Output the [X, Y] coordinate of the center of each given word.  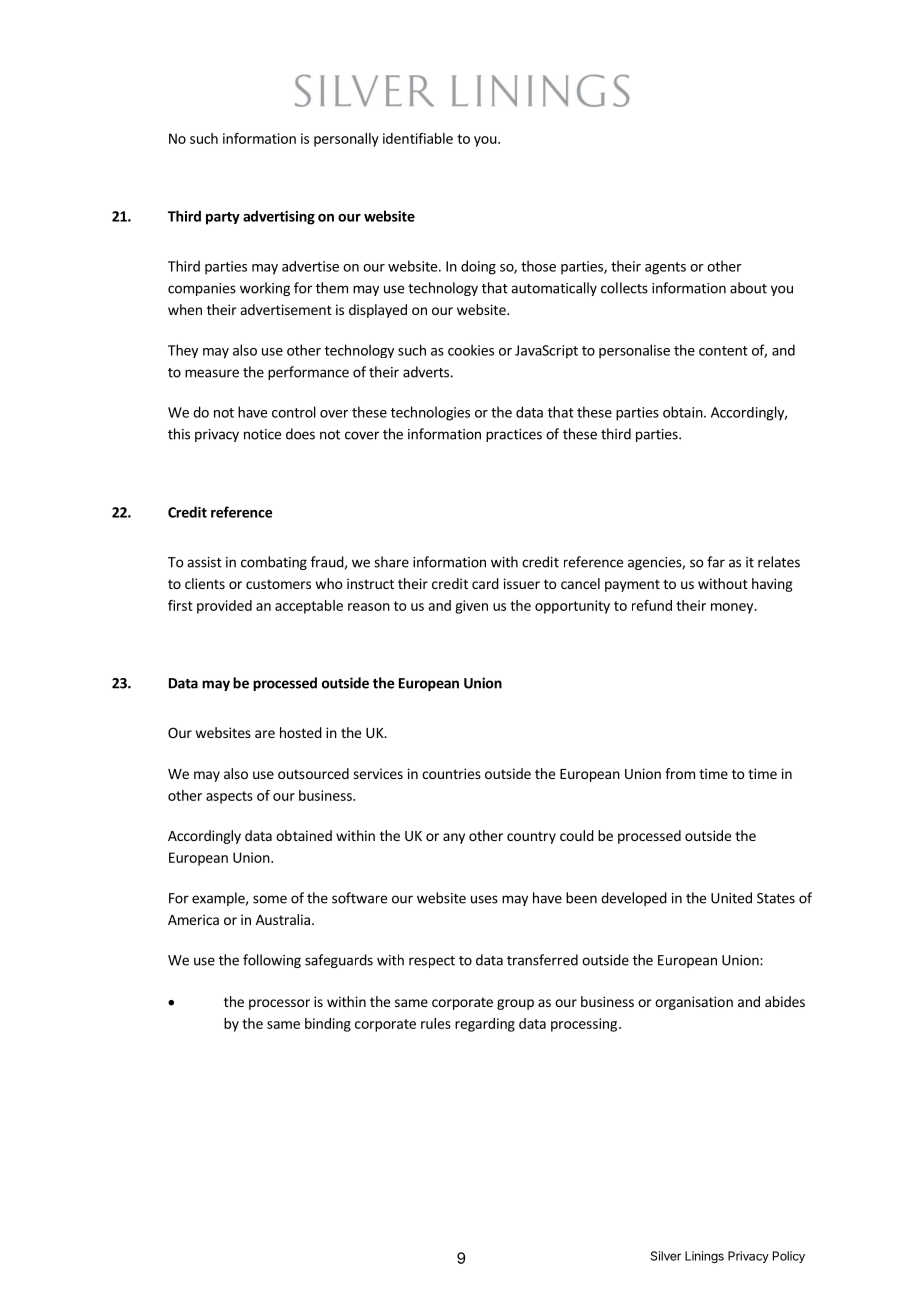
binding [328, 1025]
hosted [301, 732]
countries [451, 773]
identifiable [418, 138]
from [680, 773]
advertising [279, 217]
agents [665, 268]
